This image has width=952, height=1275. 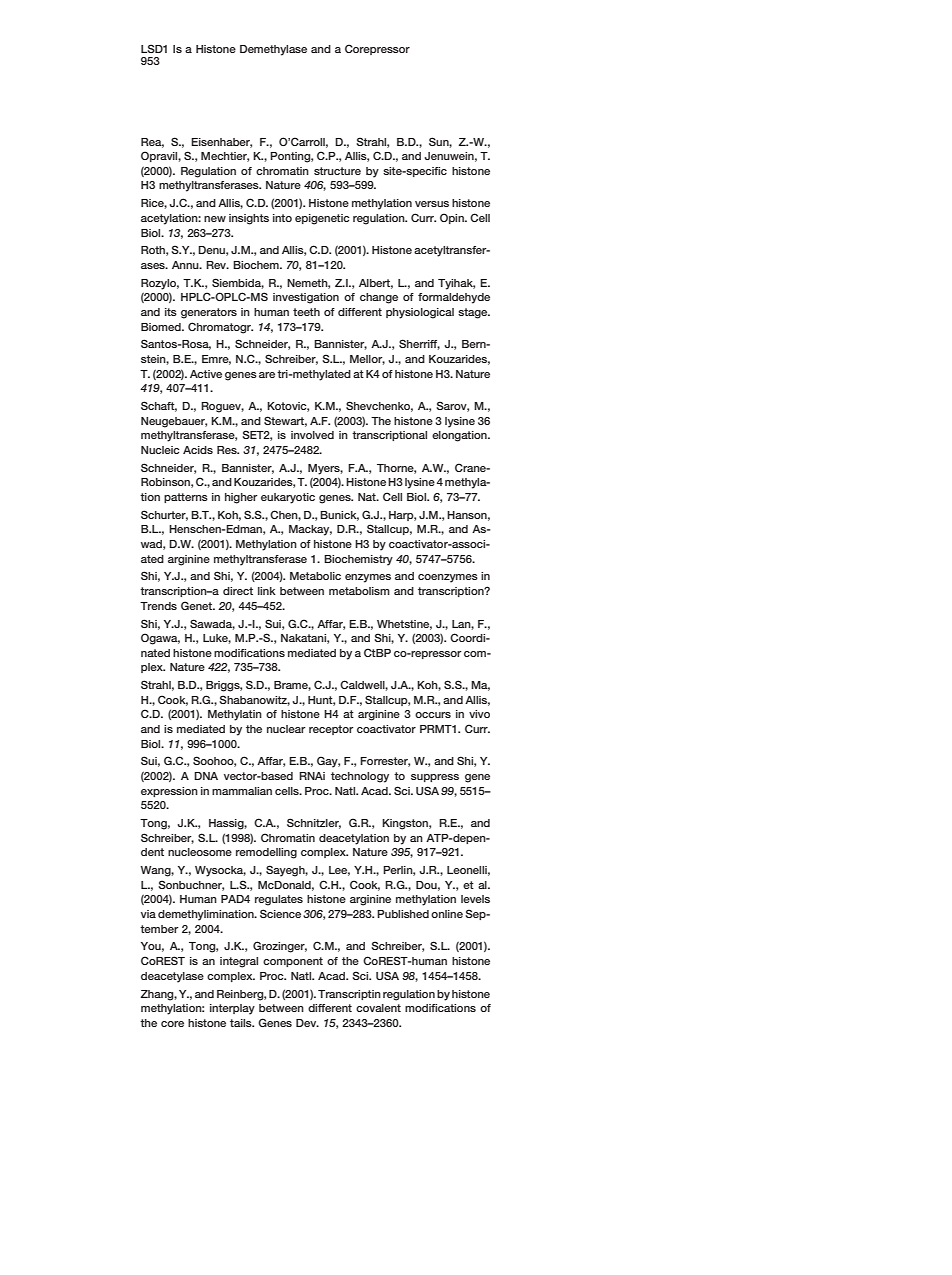 I want to click on receptor, so click(x=331, y=730).
